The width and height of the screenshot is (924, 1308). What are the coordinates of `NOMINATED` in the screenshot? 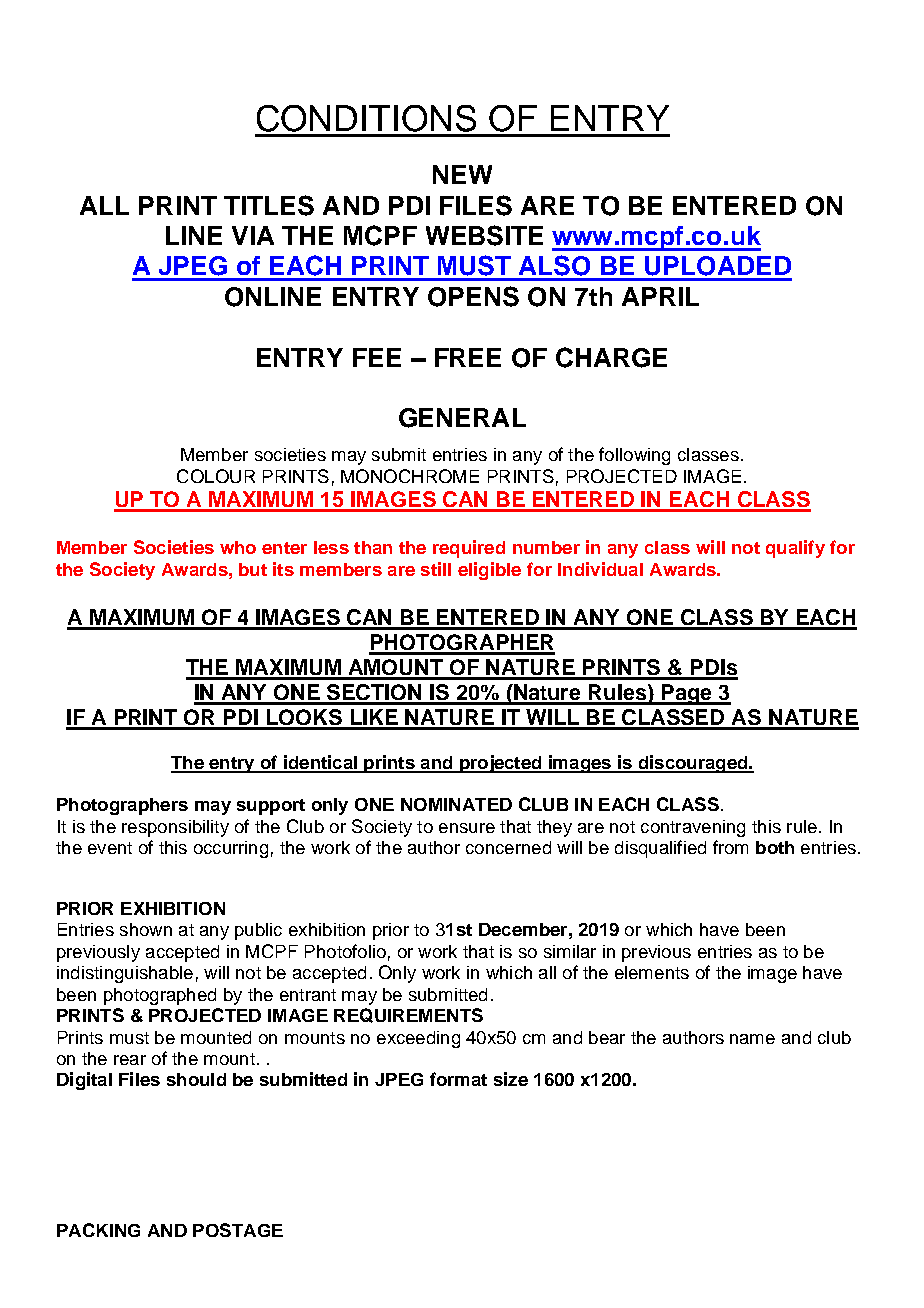 It's located at (456, 804).
